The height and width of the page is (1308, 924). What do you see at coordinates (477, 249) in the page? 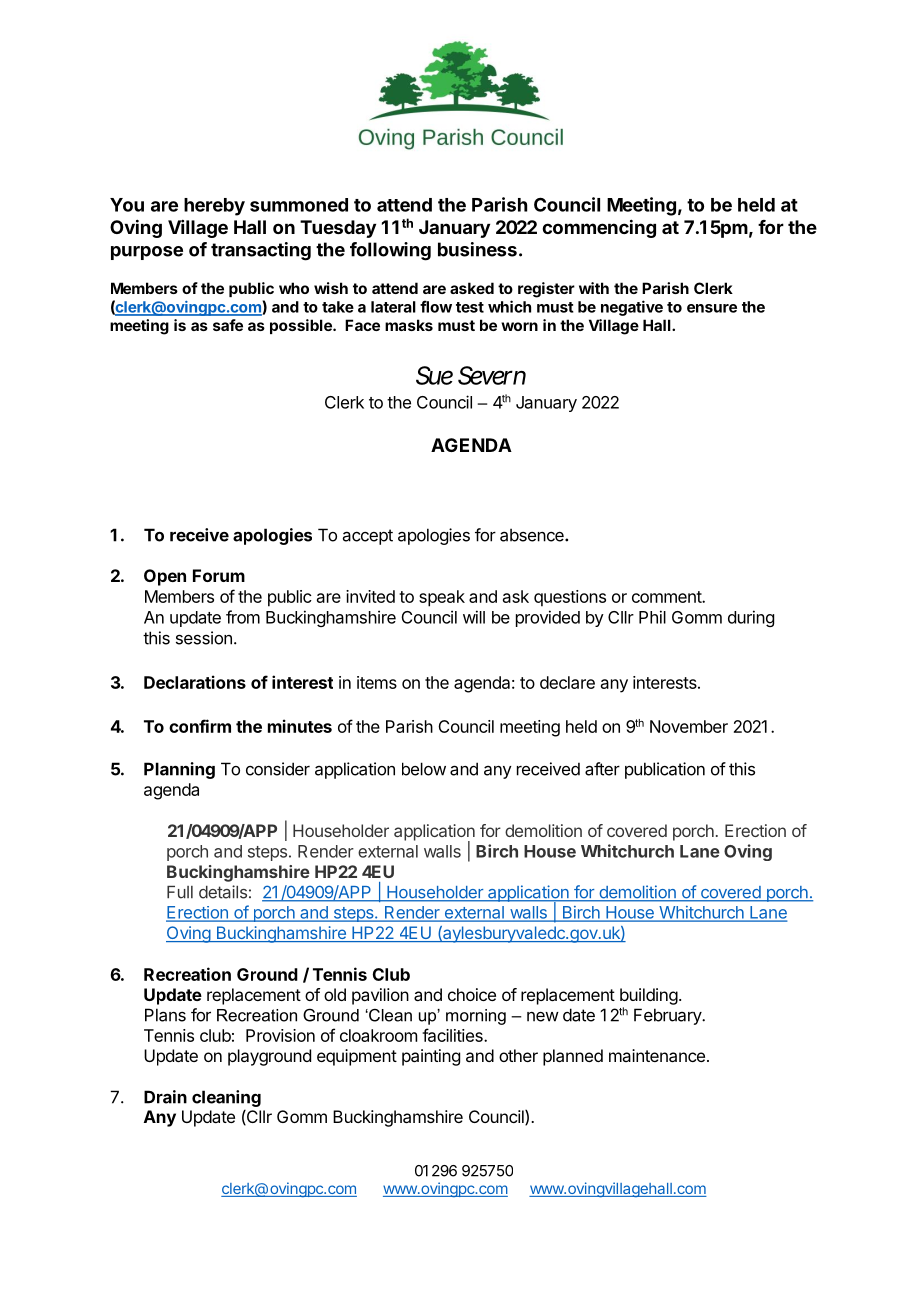
I see `business` at bounding box center [477, 249].
